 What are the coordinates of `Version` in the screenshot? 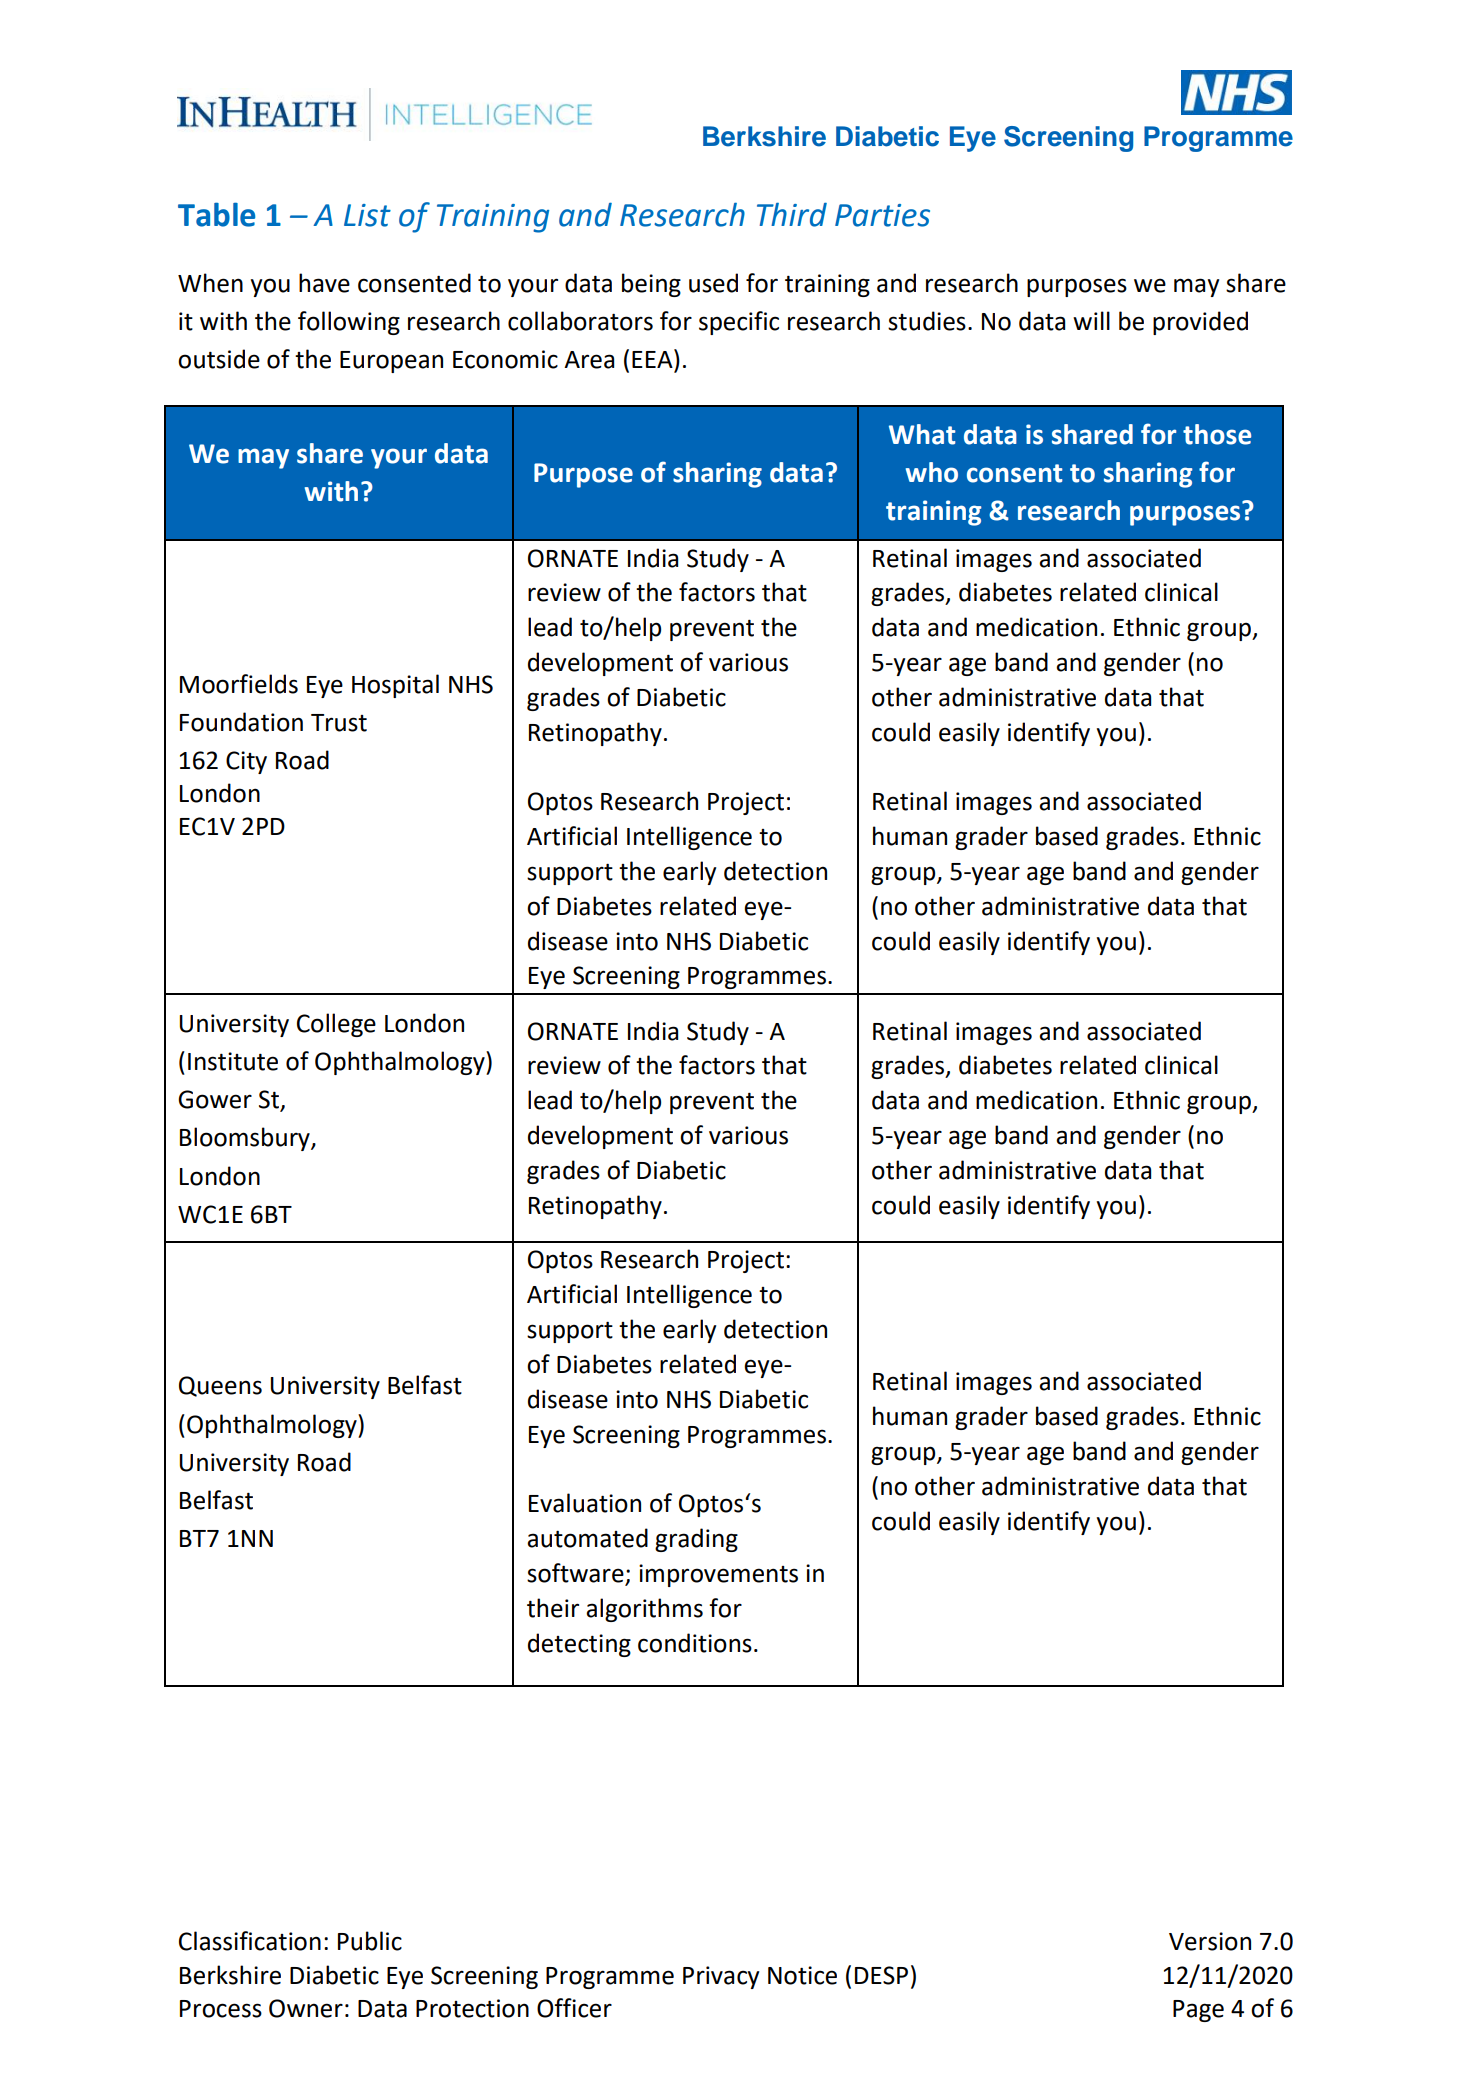 It's located at (1210, 1941).
